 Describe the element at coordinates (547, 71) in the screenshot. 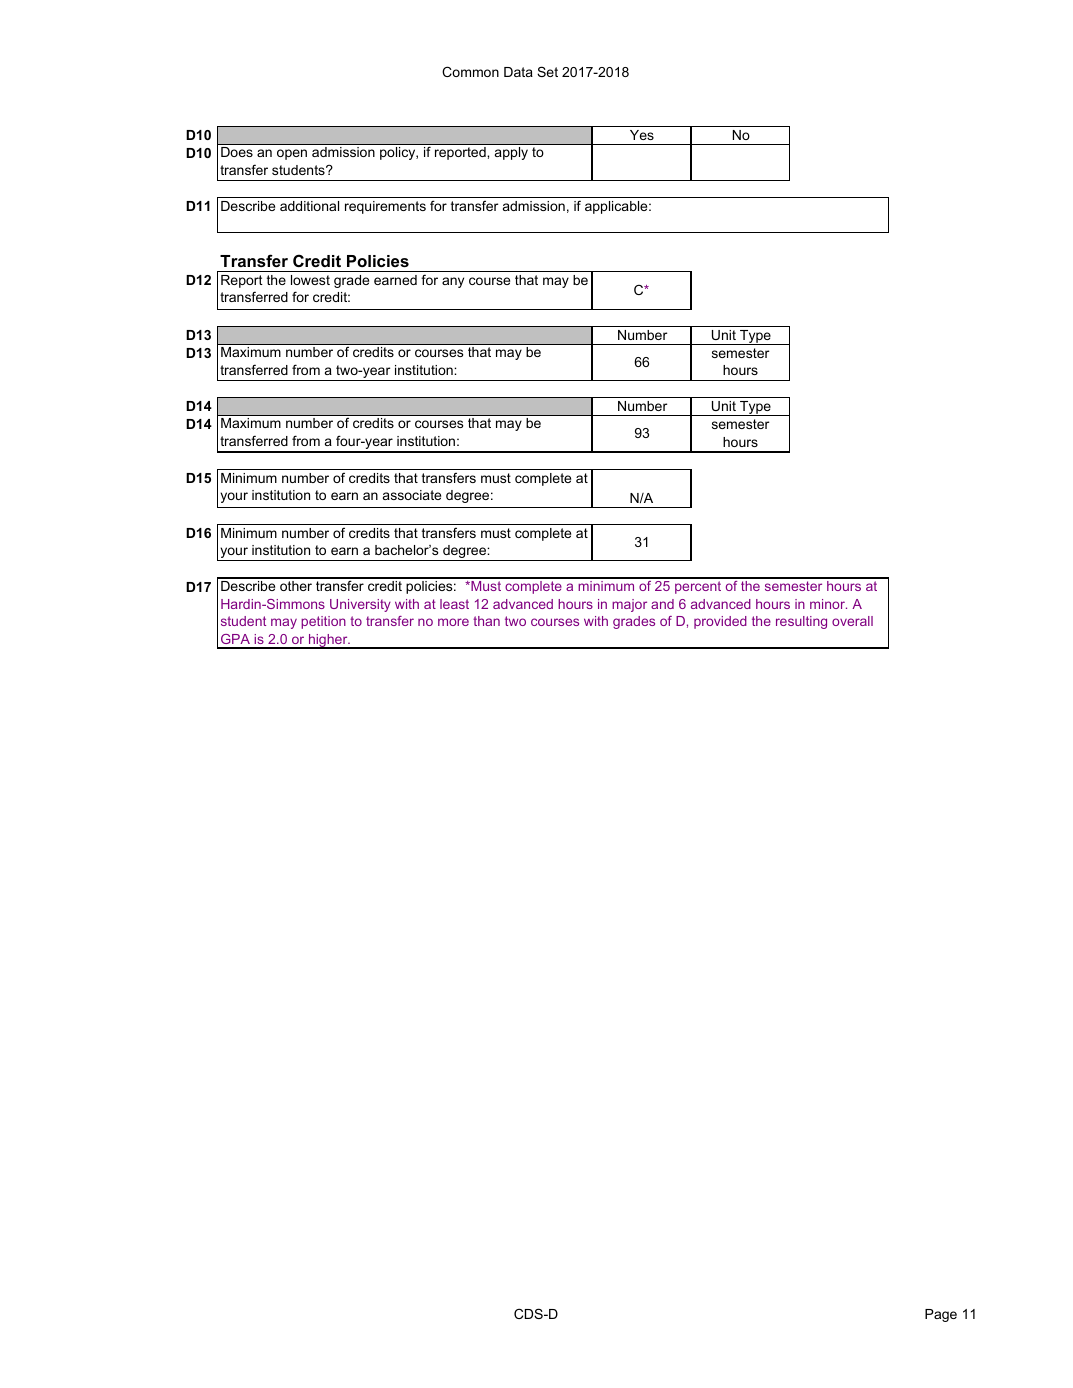

I see `Set` at that location.
